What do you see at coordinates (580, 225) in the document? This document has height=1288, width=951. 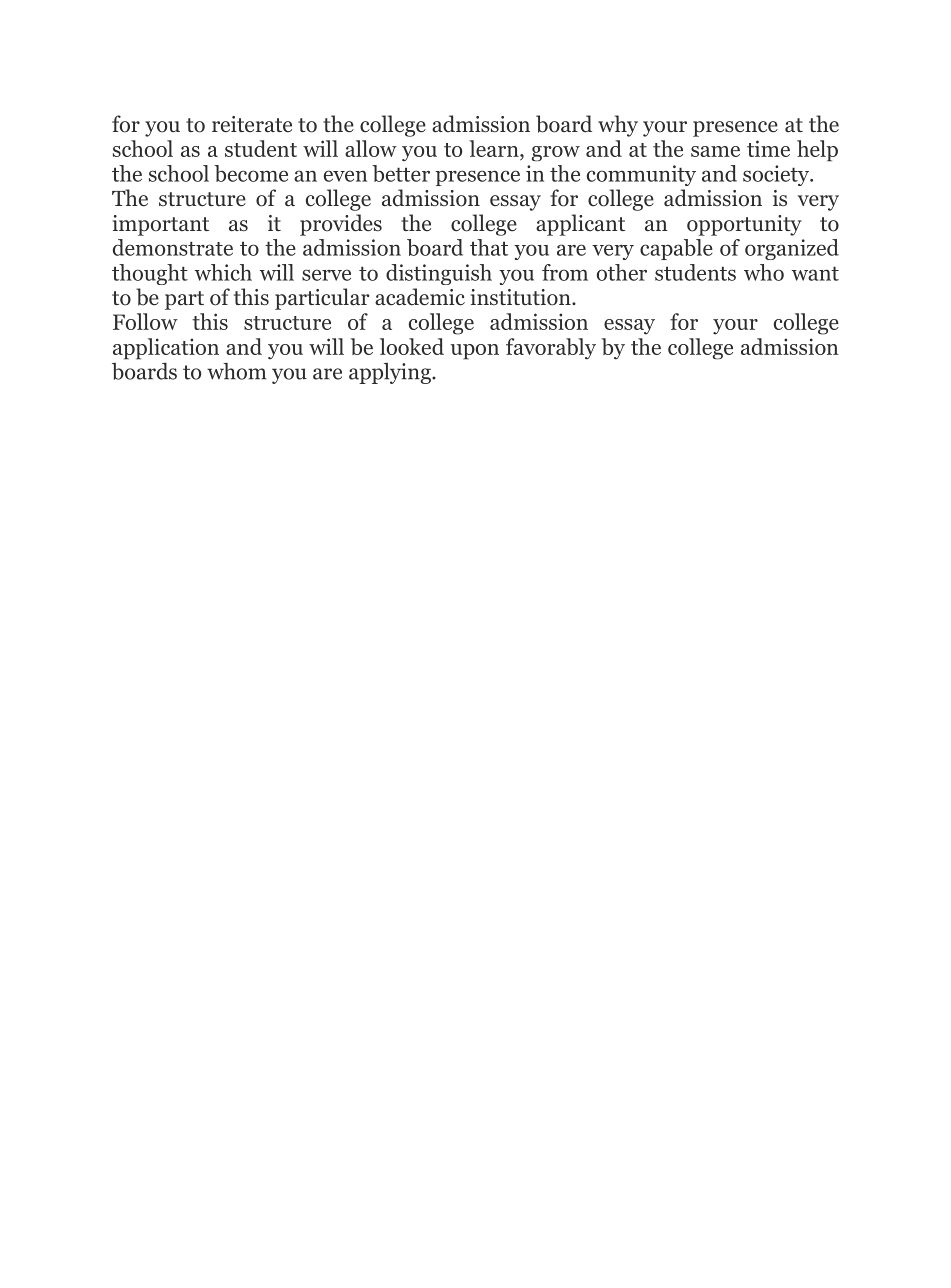 I see `applicant` at bounding box center [580, 225].
